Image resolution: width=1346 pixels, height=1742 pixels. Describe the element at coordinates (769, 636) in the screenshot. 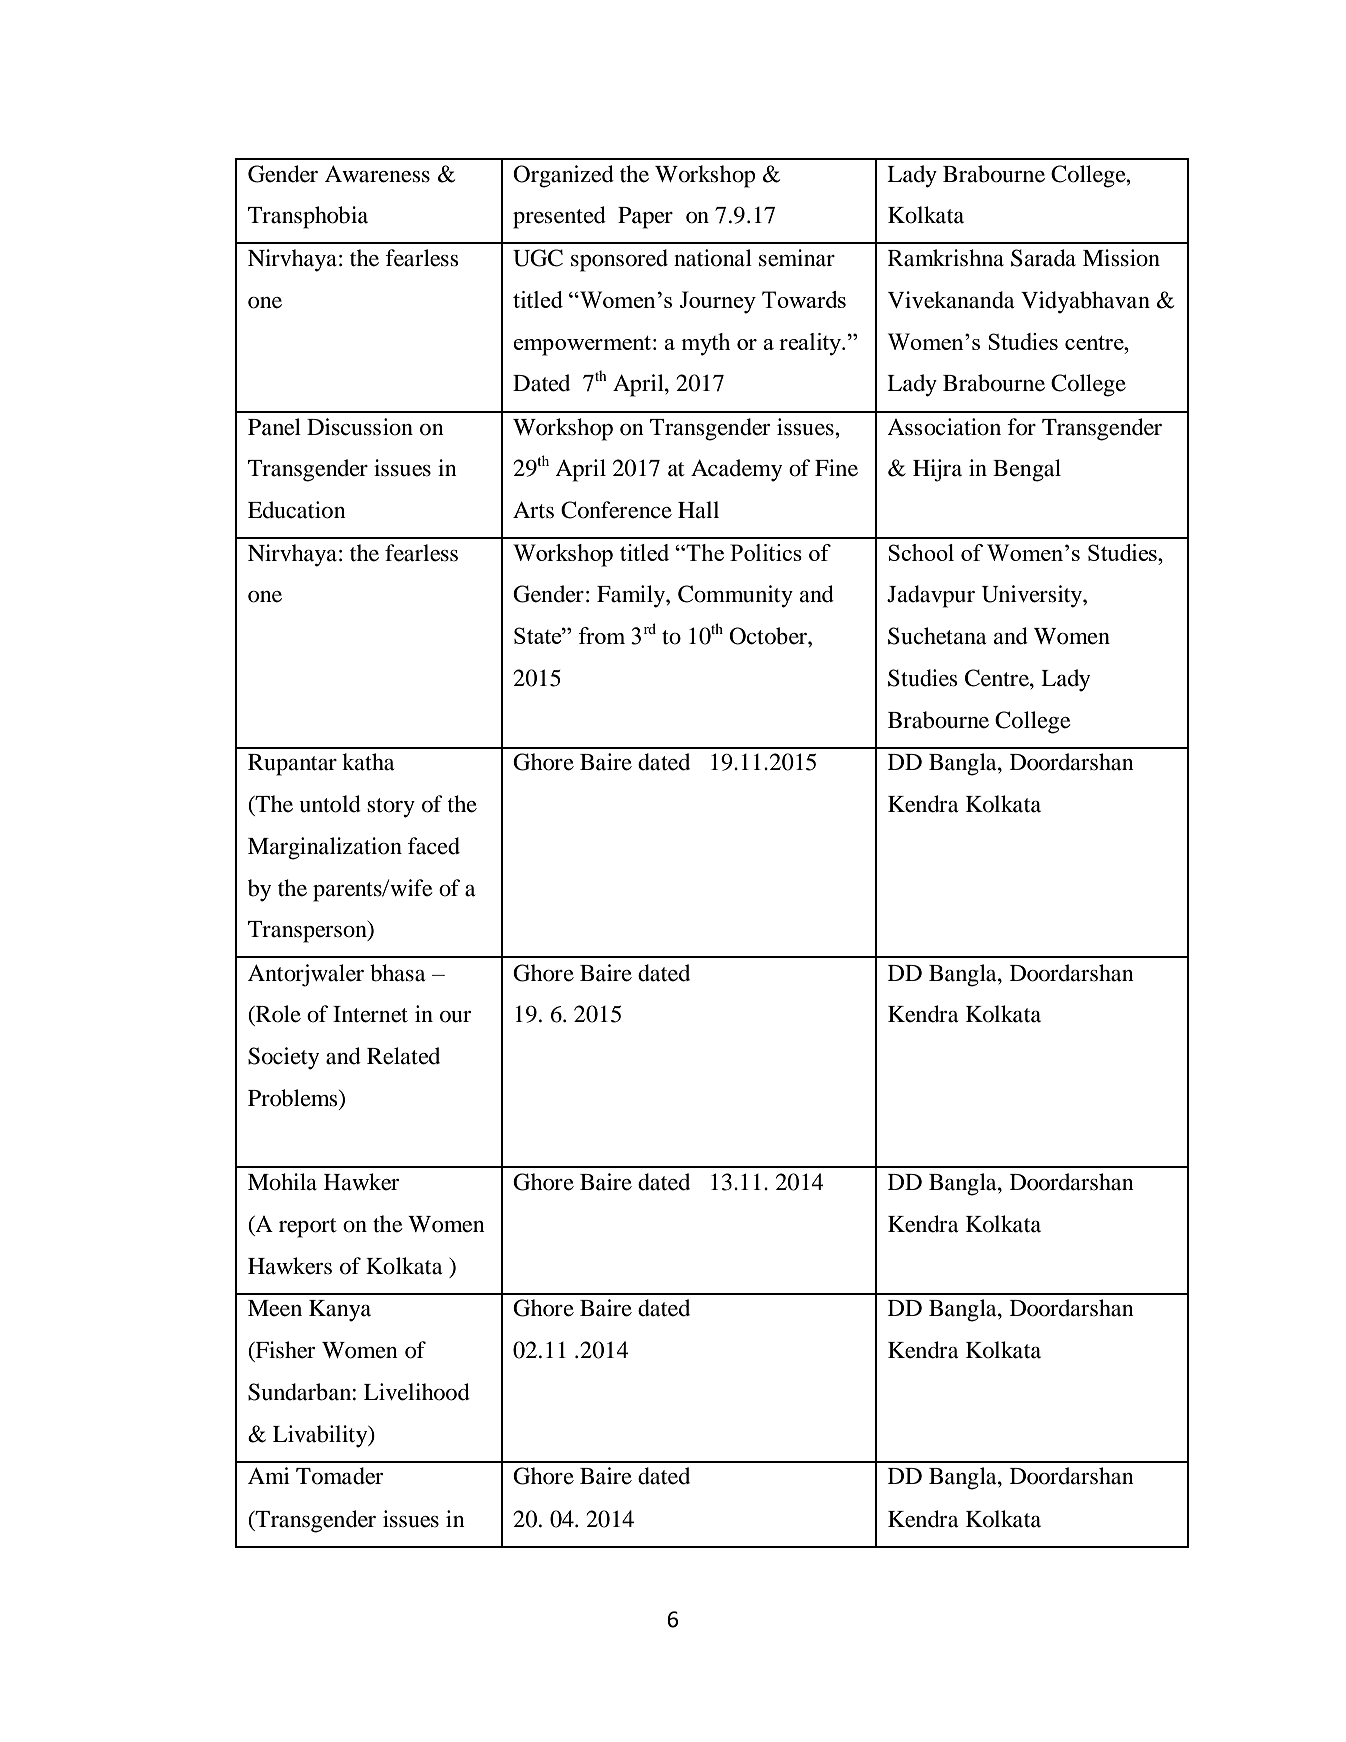

I see `October` at that location.
